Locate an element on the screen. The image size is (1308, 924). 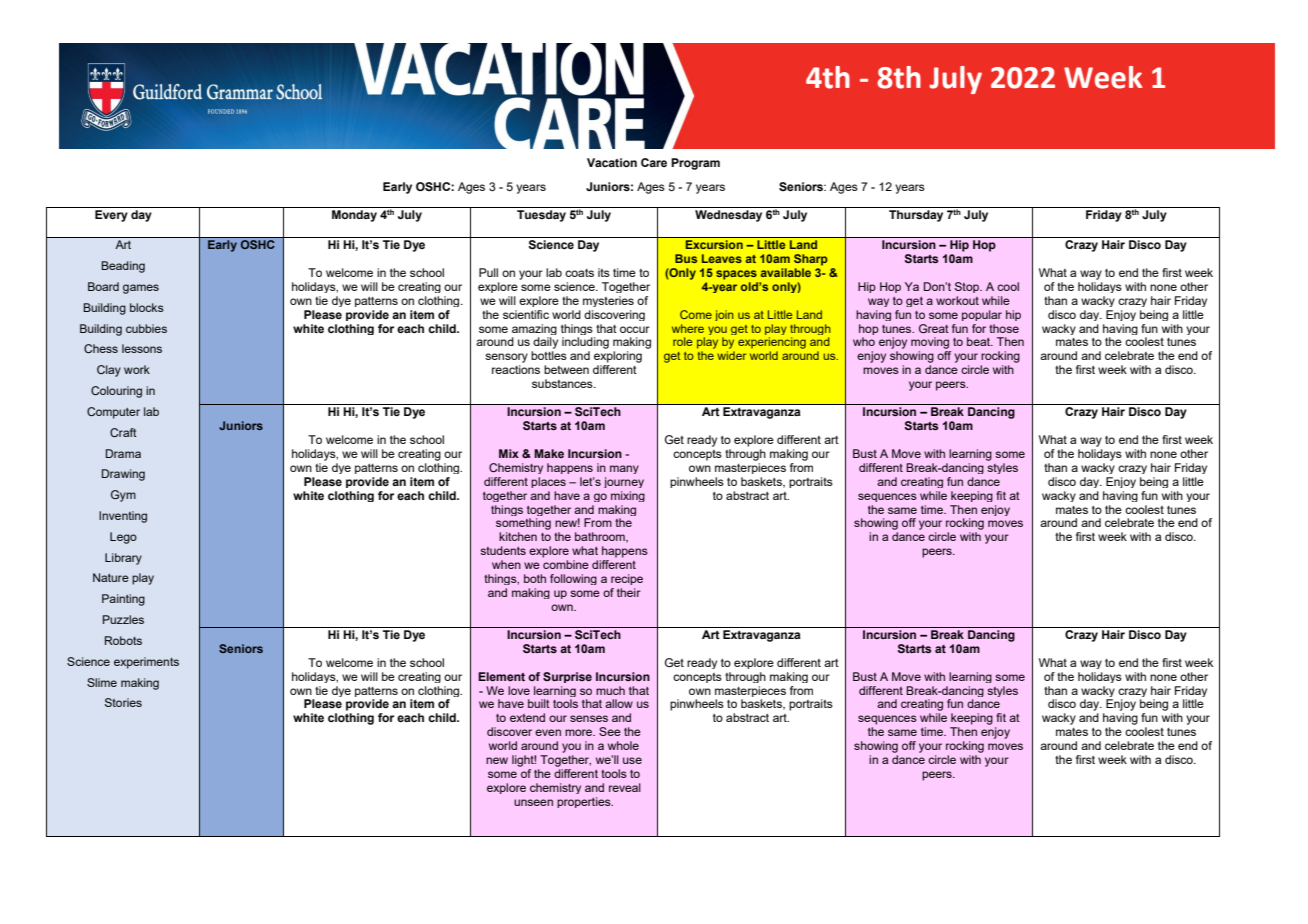
places is located at coordinates (548, 482).
